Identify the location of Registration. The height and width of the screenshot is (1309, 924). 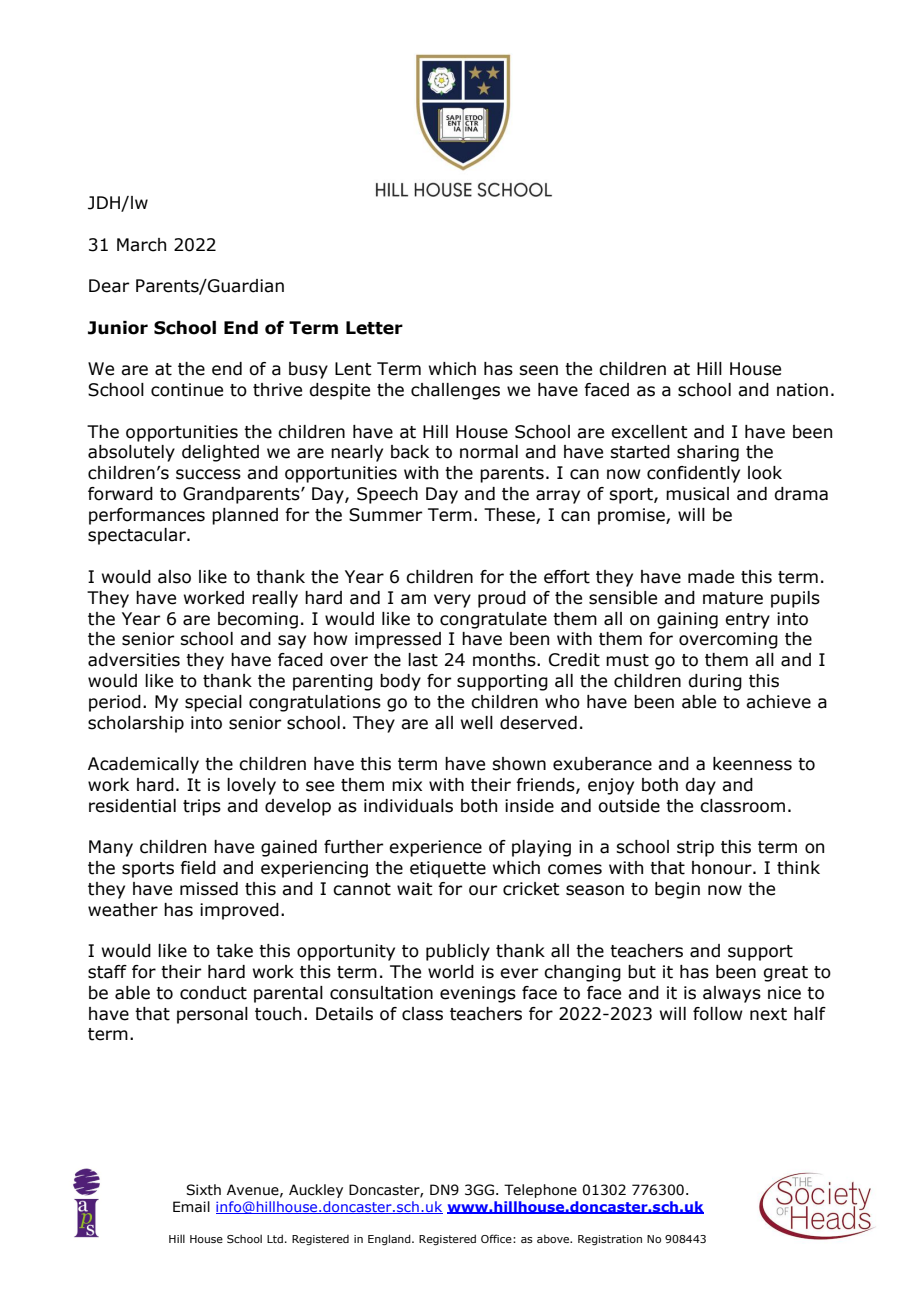
(610, 1240).
